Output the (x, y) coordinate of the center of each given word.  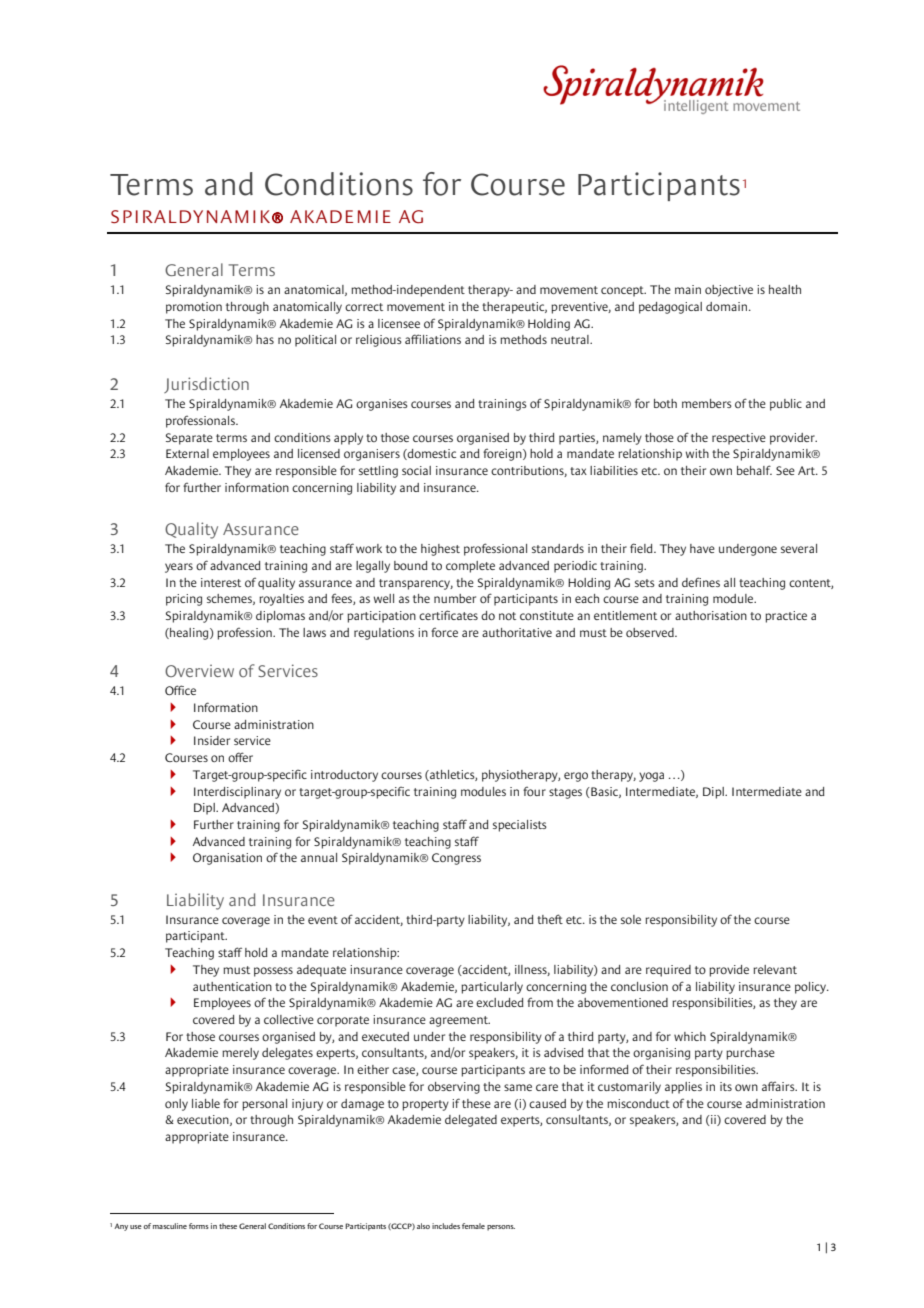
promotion (194, 308)
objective (729, 291)
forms (199, 1226)
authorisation (711, 615)
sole (631, 919)
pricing (184, 600)
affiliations (433, 339)
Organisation (227, 859)
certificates (448, 615)
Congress (456, 859)
